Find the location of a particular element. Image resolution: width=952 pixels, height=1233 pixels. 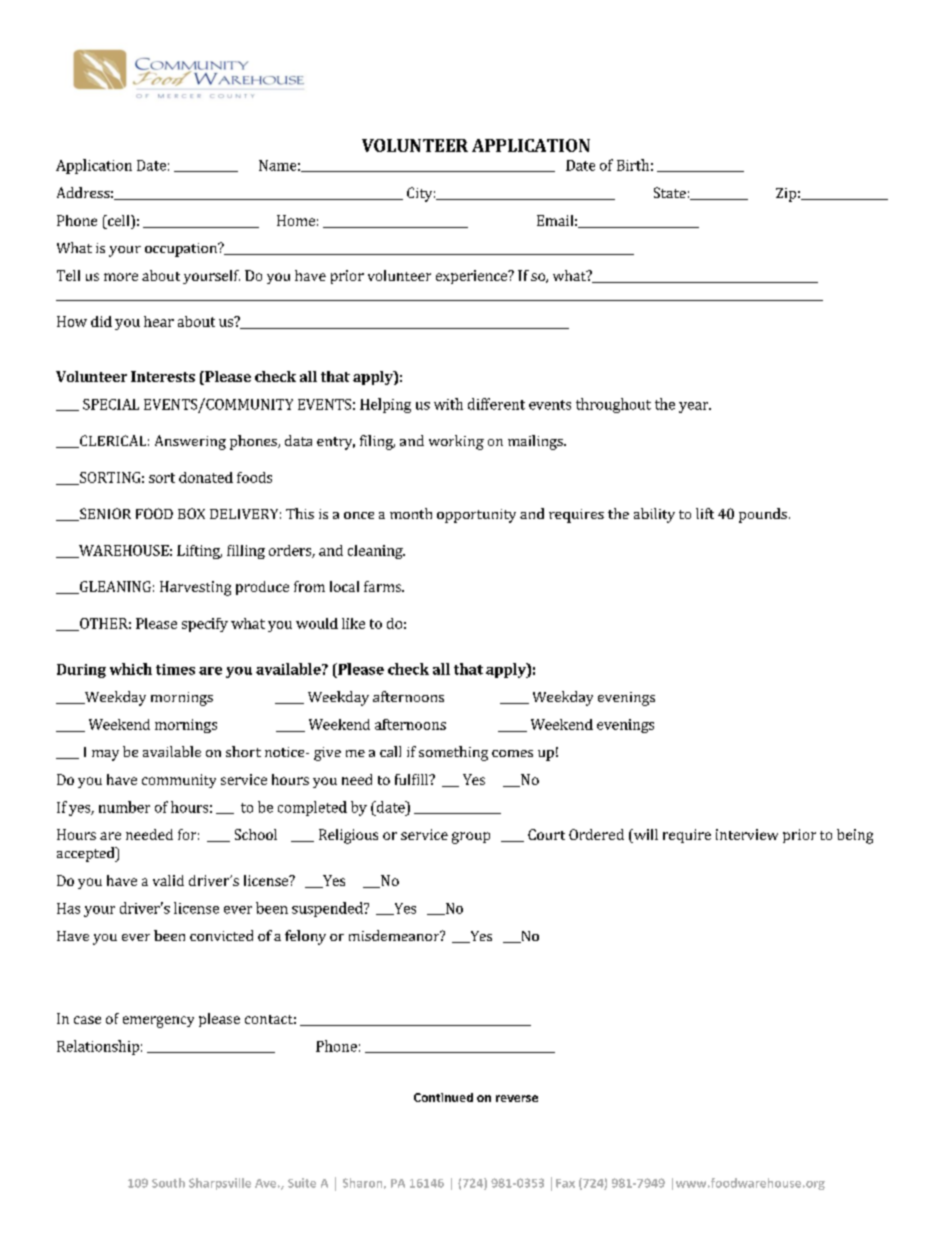

Fax is located at coordinates (565, 1183).
